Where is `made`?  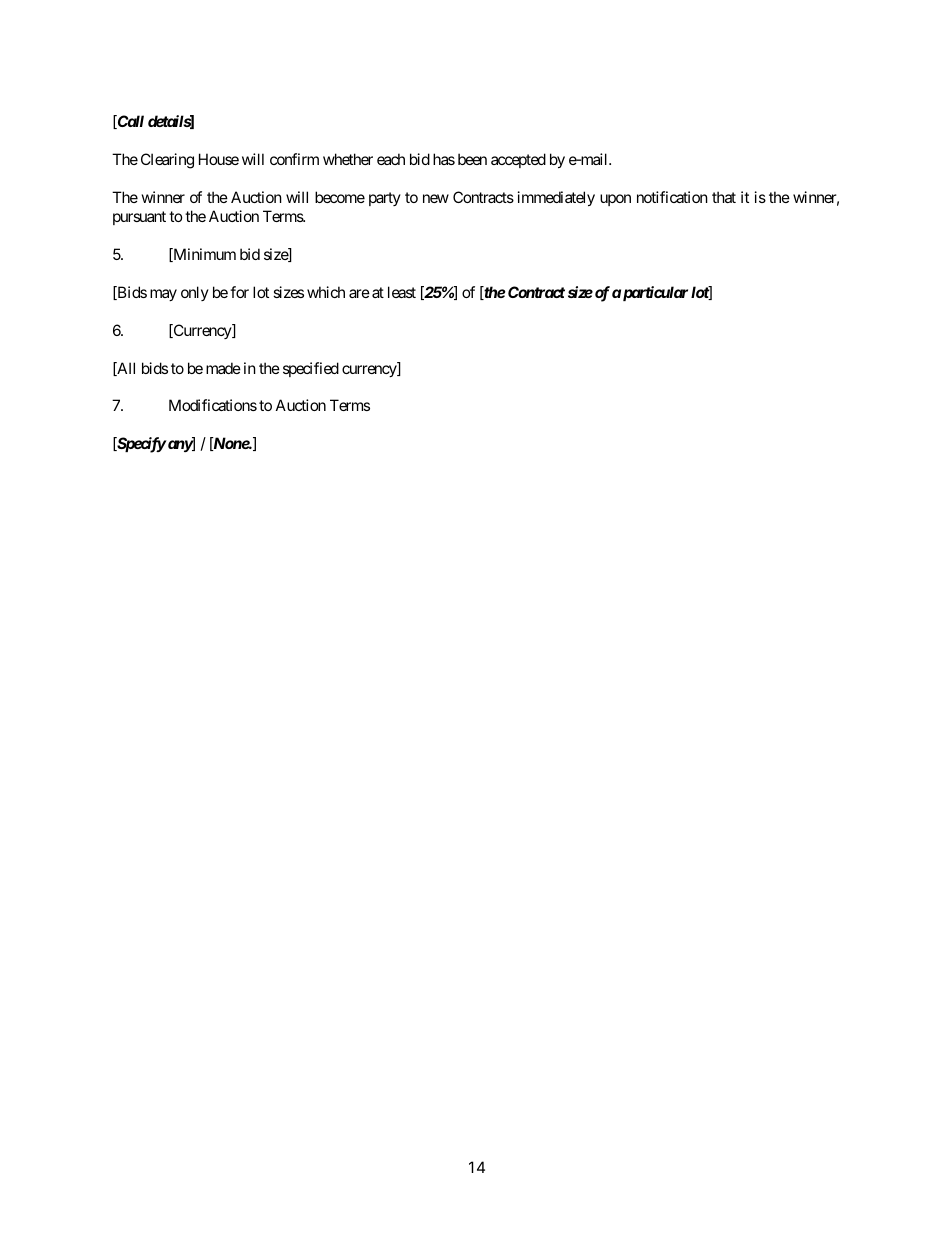 made is located at coordinates (223, 368).
